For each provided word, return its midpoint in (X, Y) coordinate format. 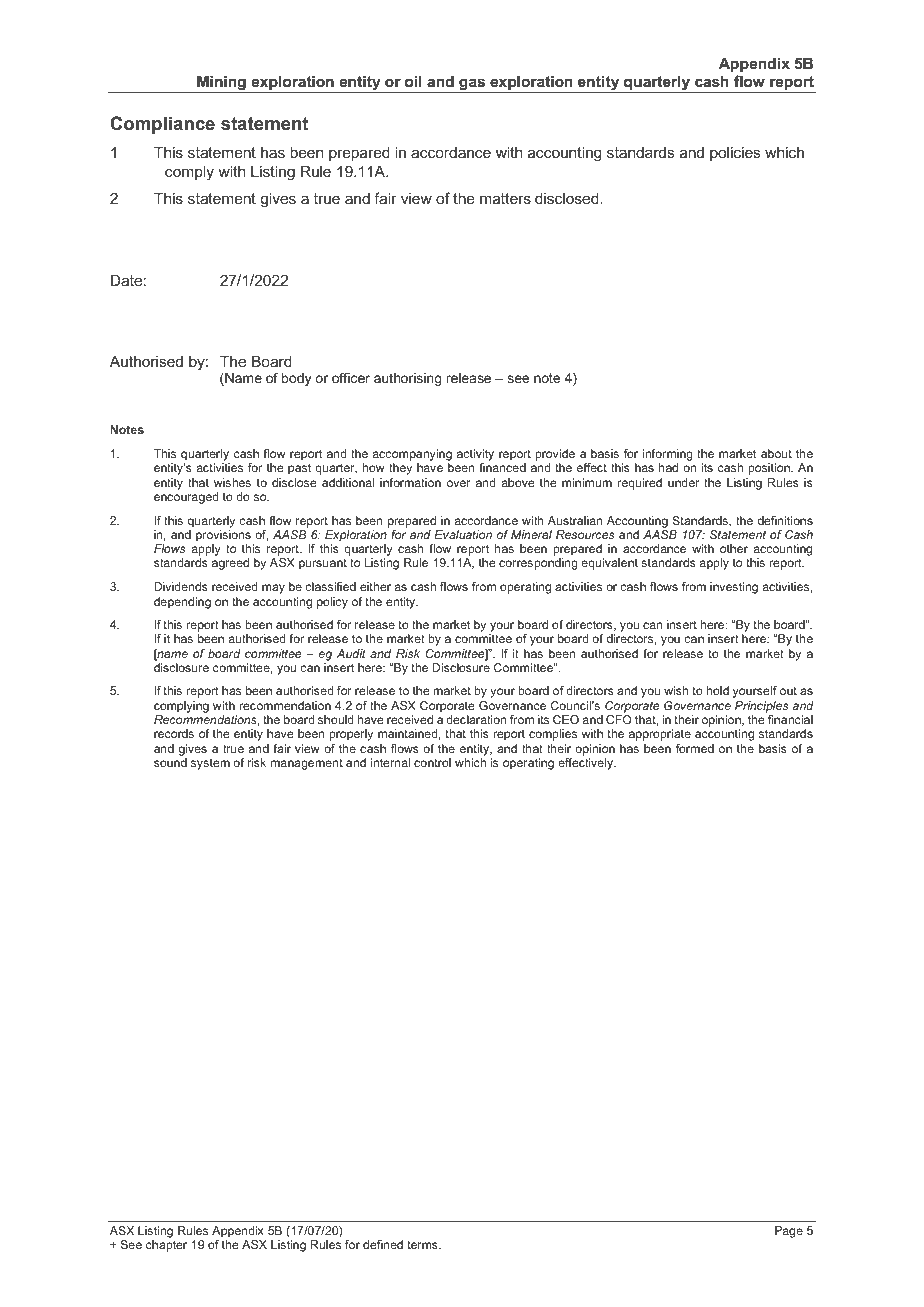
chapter (166, 1246)
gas (472, 85)
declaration (476, 719)
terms (423, 1245)
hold (718, 690)
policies (735, 153)
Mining (221, 84)
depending (182, 603)
